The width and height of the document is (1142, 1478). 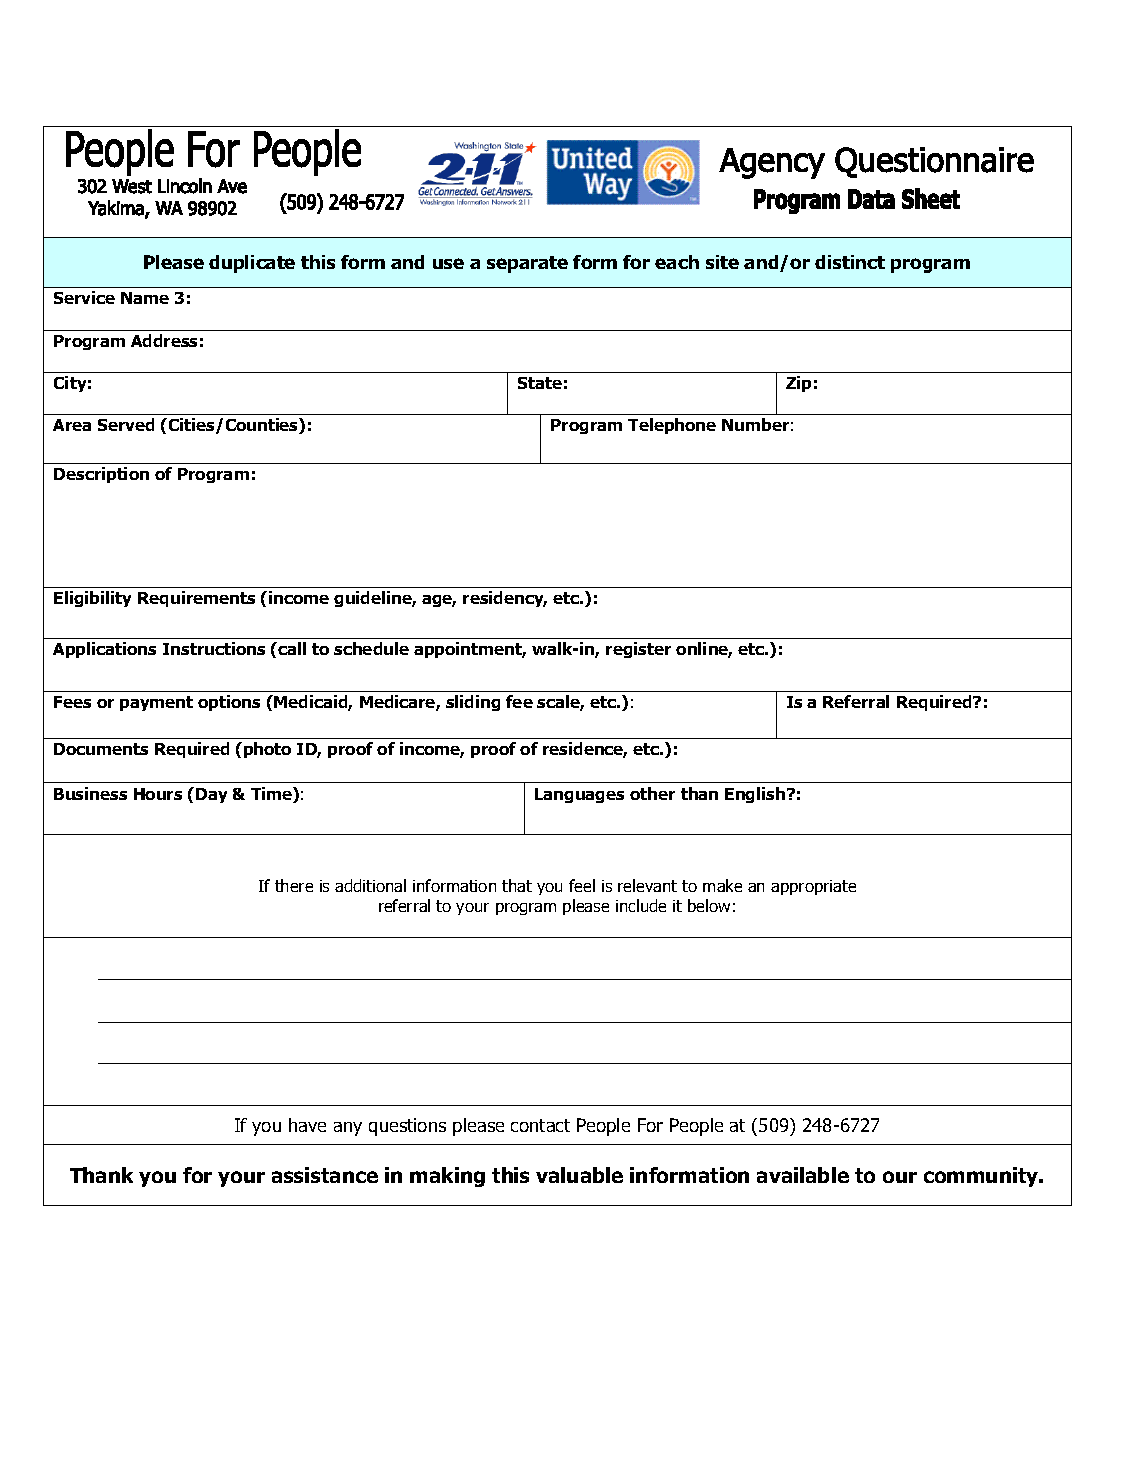 What do you see at coordinates (101, 475) in the document?
I see `Description` at bounding box center [101, 475].
